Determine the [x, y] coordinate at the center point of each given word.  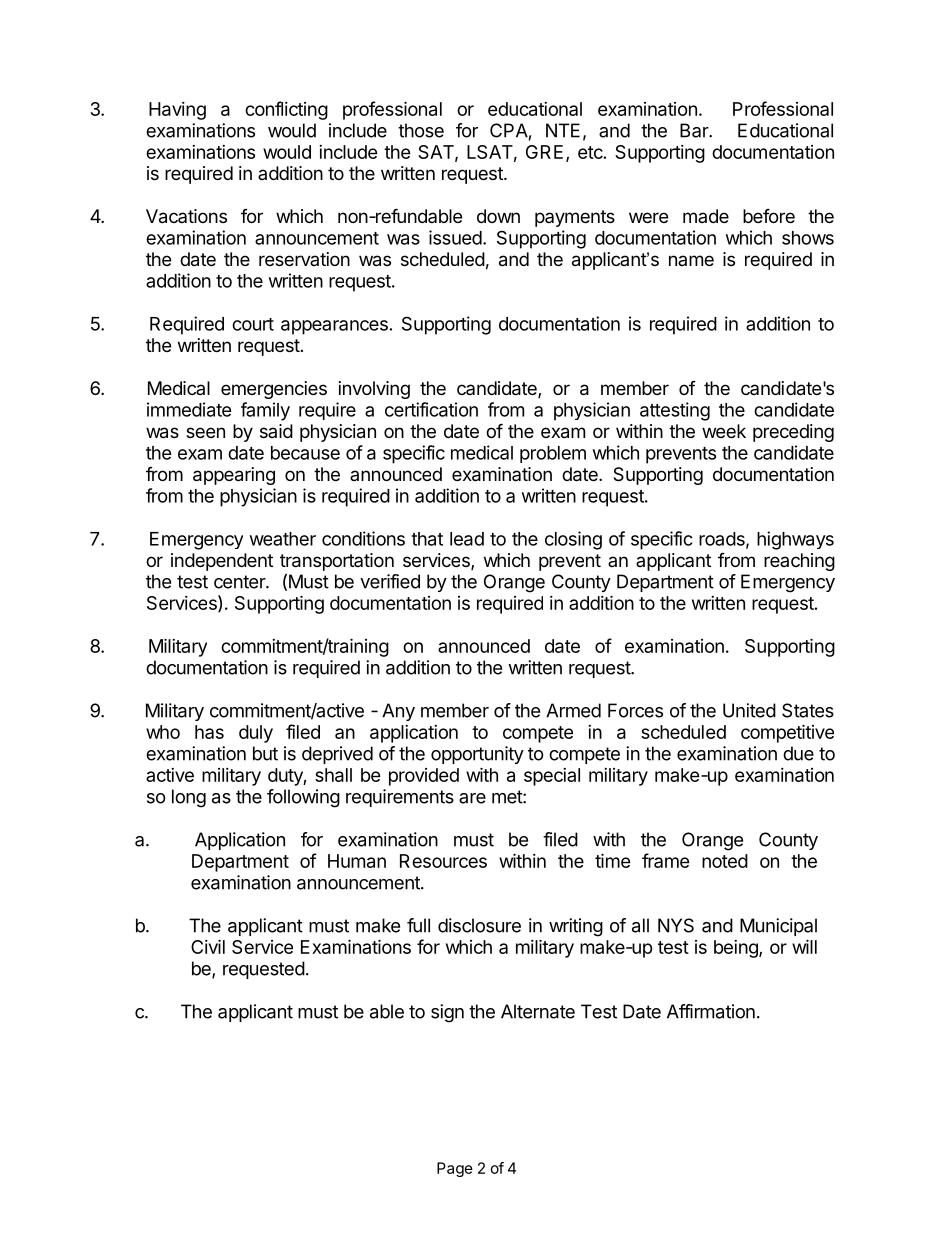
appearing [234, 476]
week [724, 431]
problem [553, 454]
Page [455, 1169]
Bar [695, 130]
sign [447, 1013]
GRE [544, 152]
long [189, 798]
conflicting [286, 110]
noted [725, 861]
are [472, 798]
